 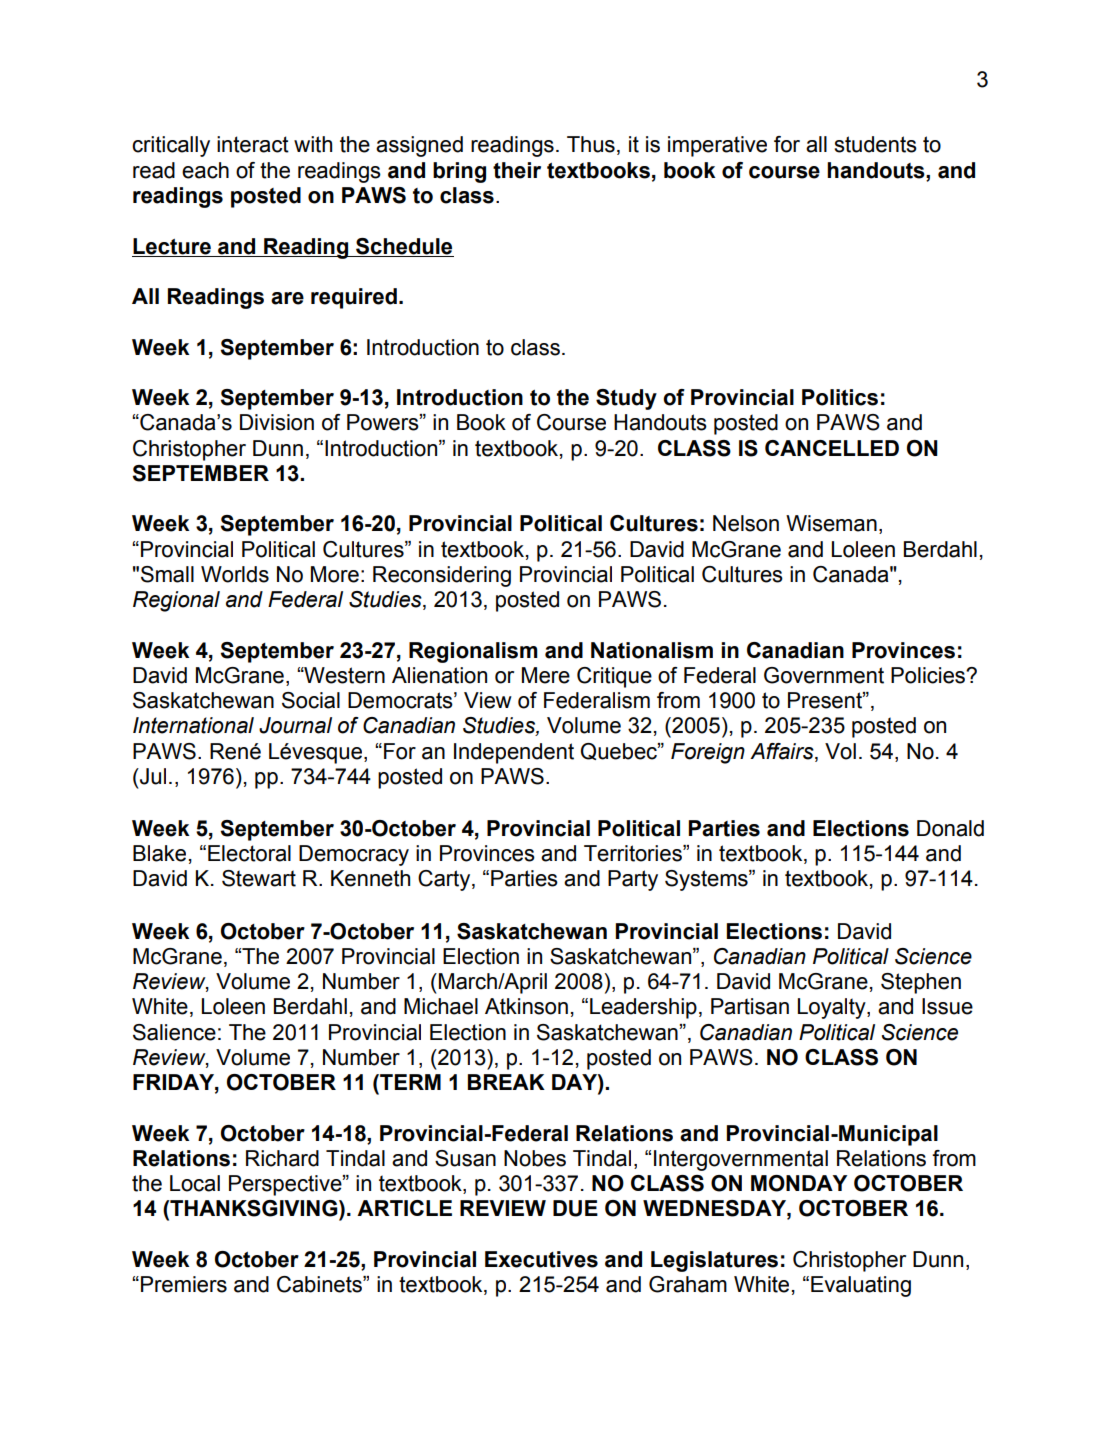 What do you see at coordinates (295, 725) in the image?
I see `Journal` at bounding box center [295, 725].
